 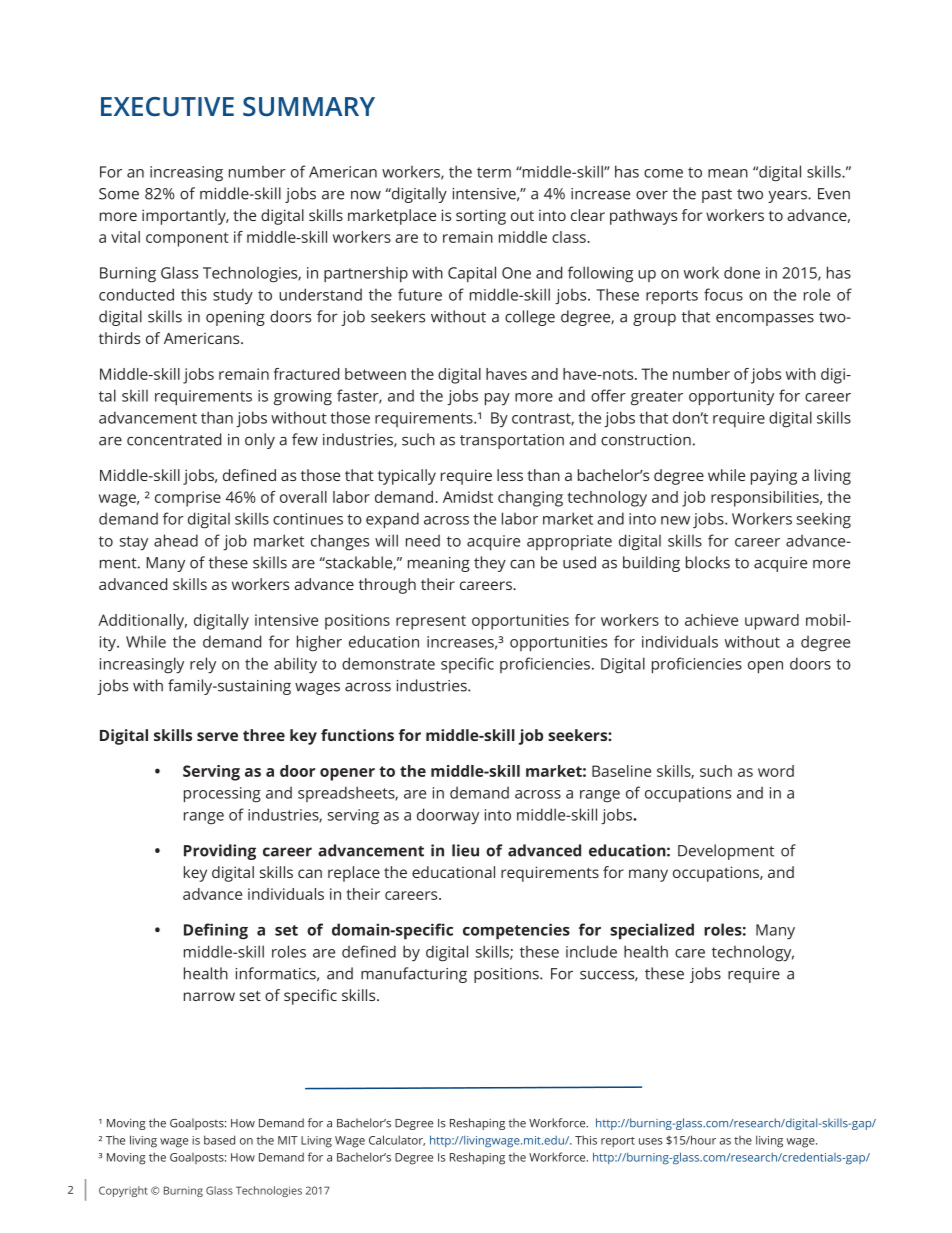 What do you see at coordinates (188, 499) in the screenshot?
I see `comprise` at bounding box center [188, 499].
